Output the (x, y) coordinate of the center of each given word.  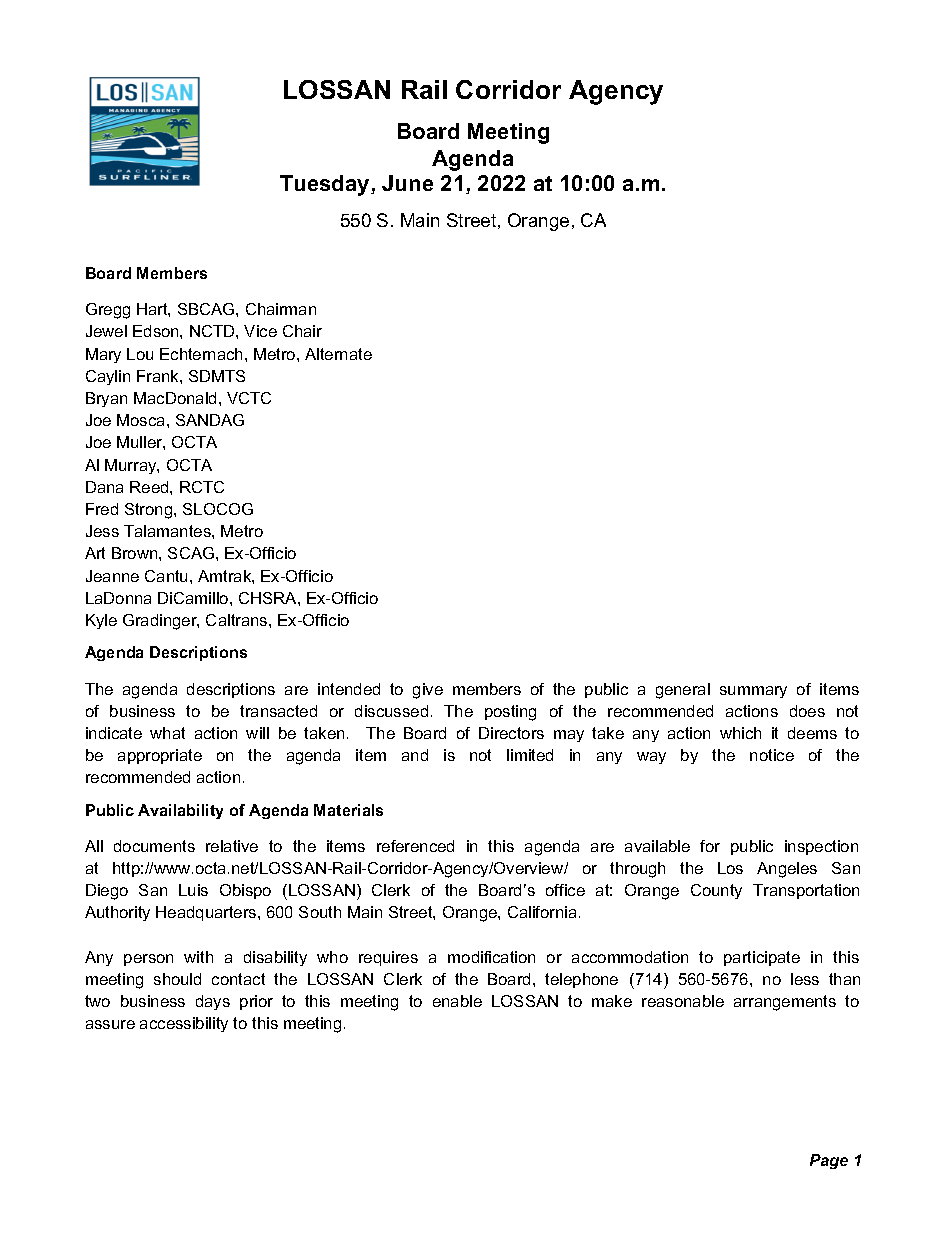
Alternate (338, 354)
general (683, 691)
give (428, 691)
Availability (180, 811)
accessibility (184, 1024)
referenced (415, 846)
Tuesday (326, 185)
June (407, 183)
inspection (821, 847)
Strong (150, 511)
